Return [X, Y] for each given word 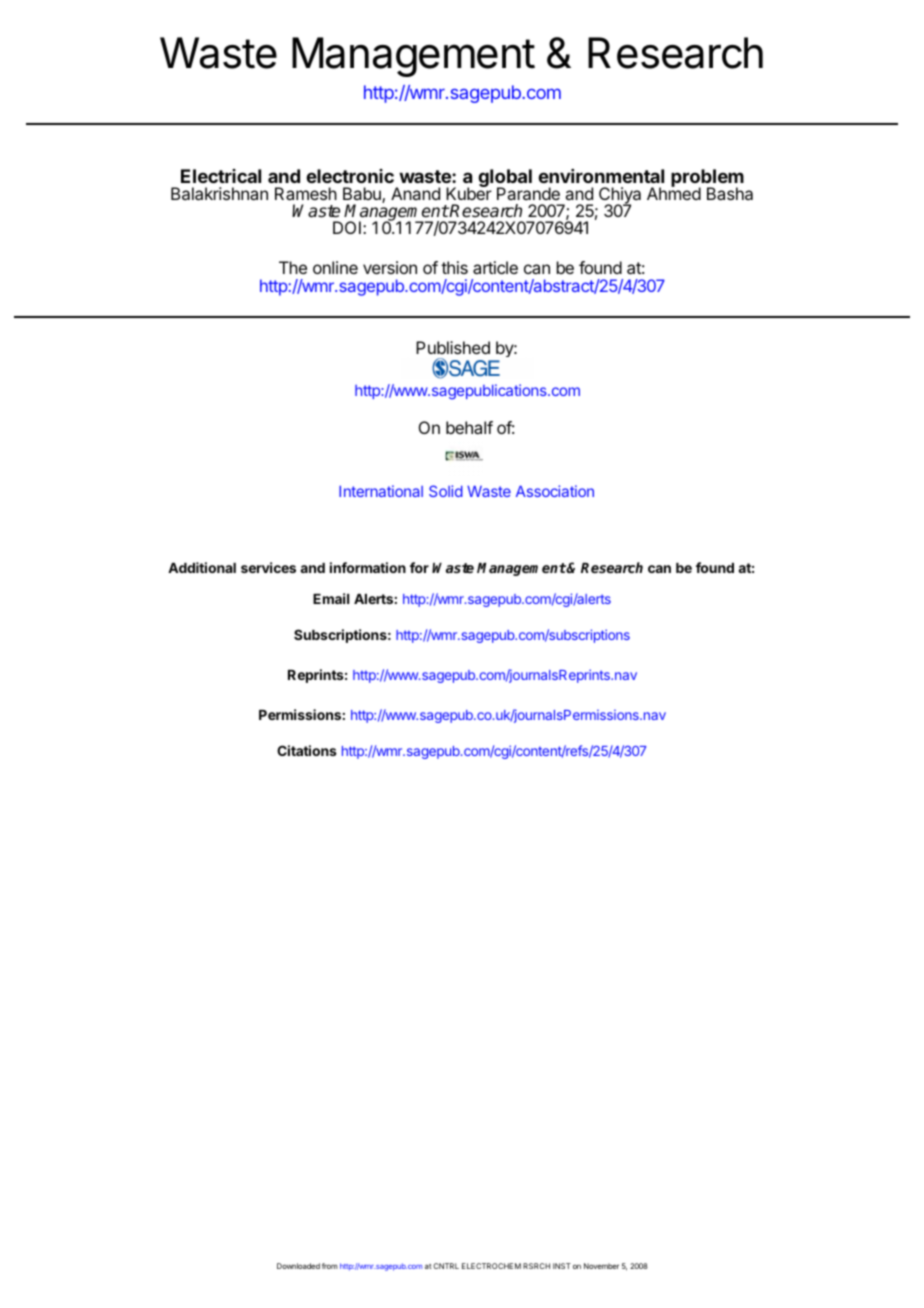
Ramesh [306, 193]
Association [555, 491]
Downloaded [298, 1266]
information [368, 567]
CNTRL [446, 1266]
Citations [307, 750]
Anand [415, 193]
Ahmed [674, 193]
